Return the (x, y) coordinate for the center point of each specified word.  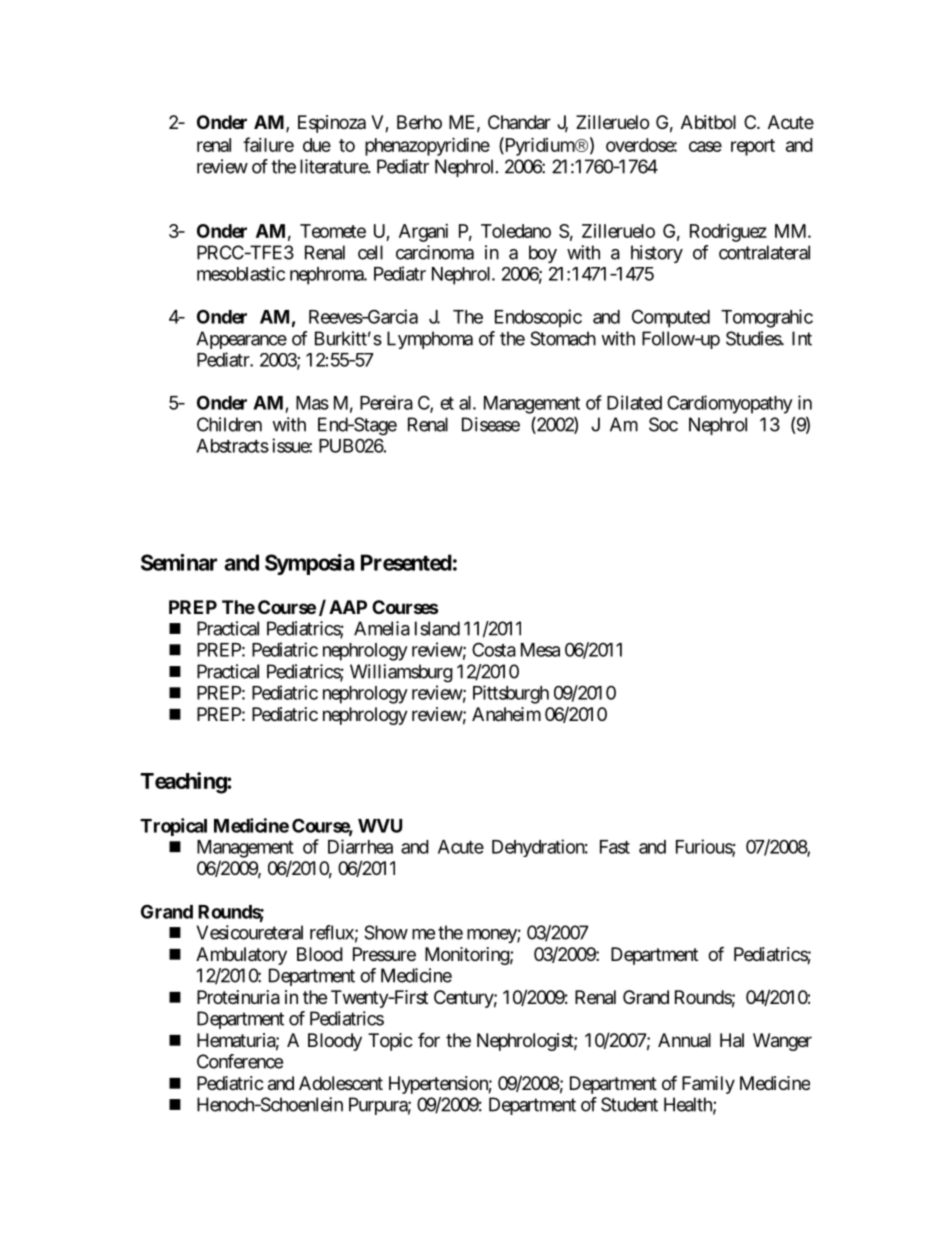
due (317, 145)
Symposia (309, 564)
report (753, 147)
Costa (494, 649)
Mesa (540, 650)
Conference (240, 1061)
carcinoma (435, 252)
